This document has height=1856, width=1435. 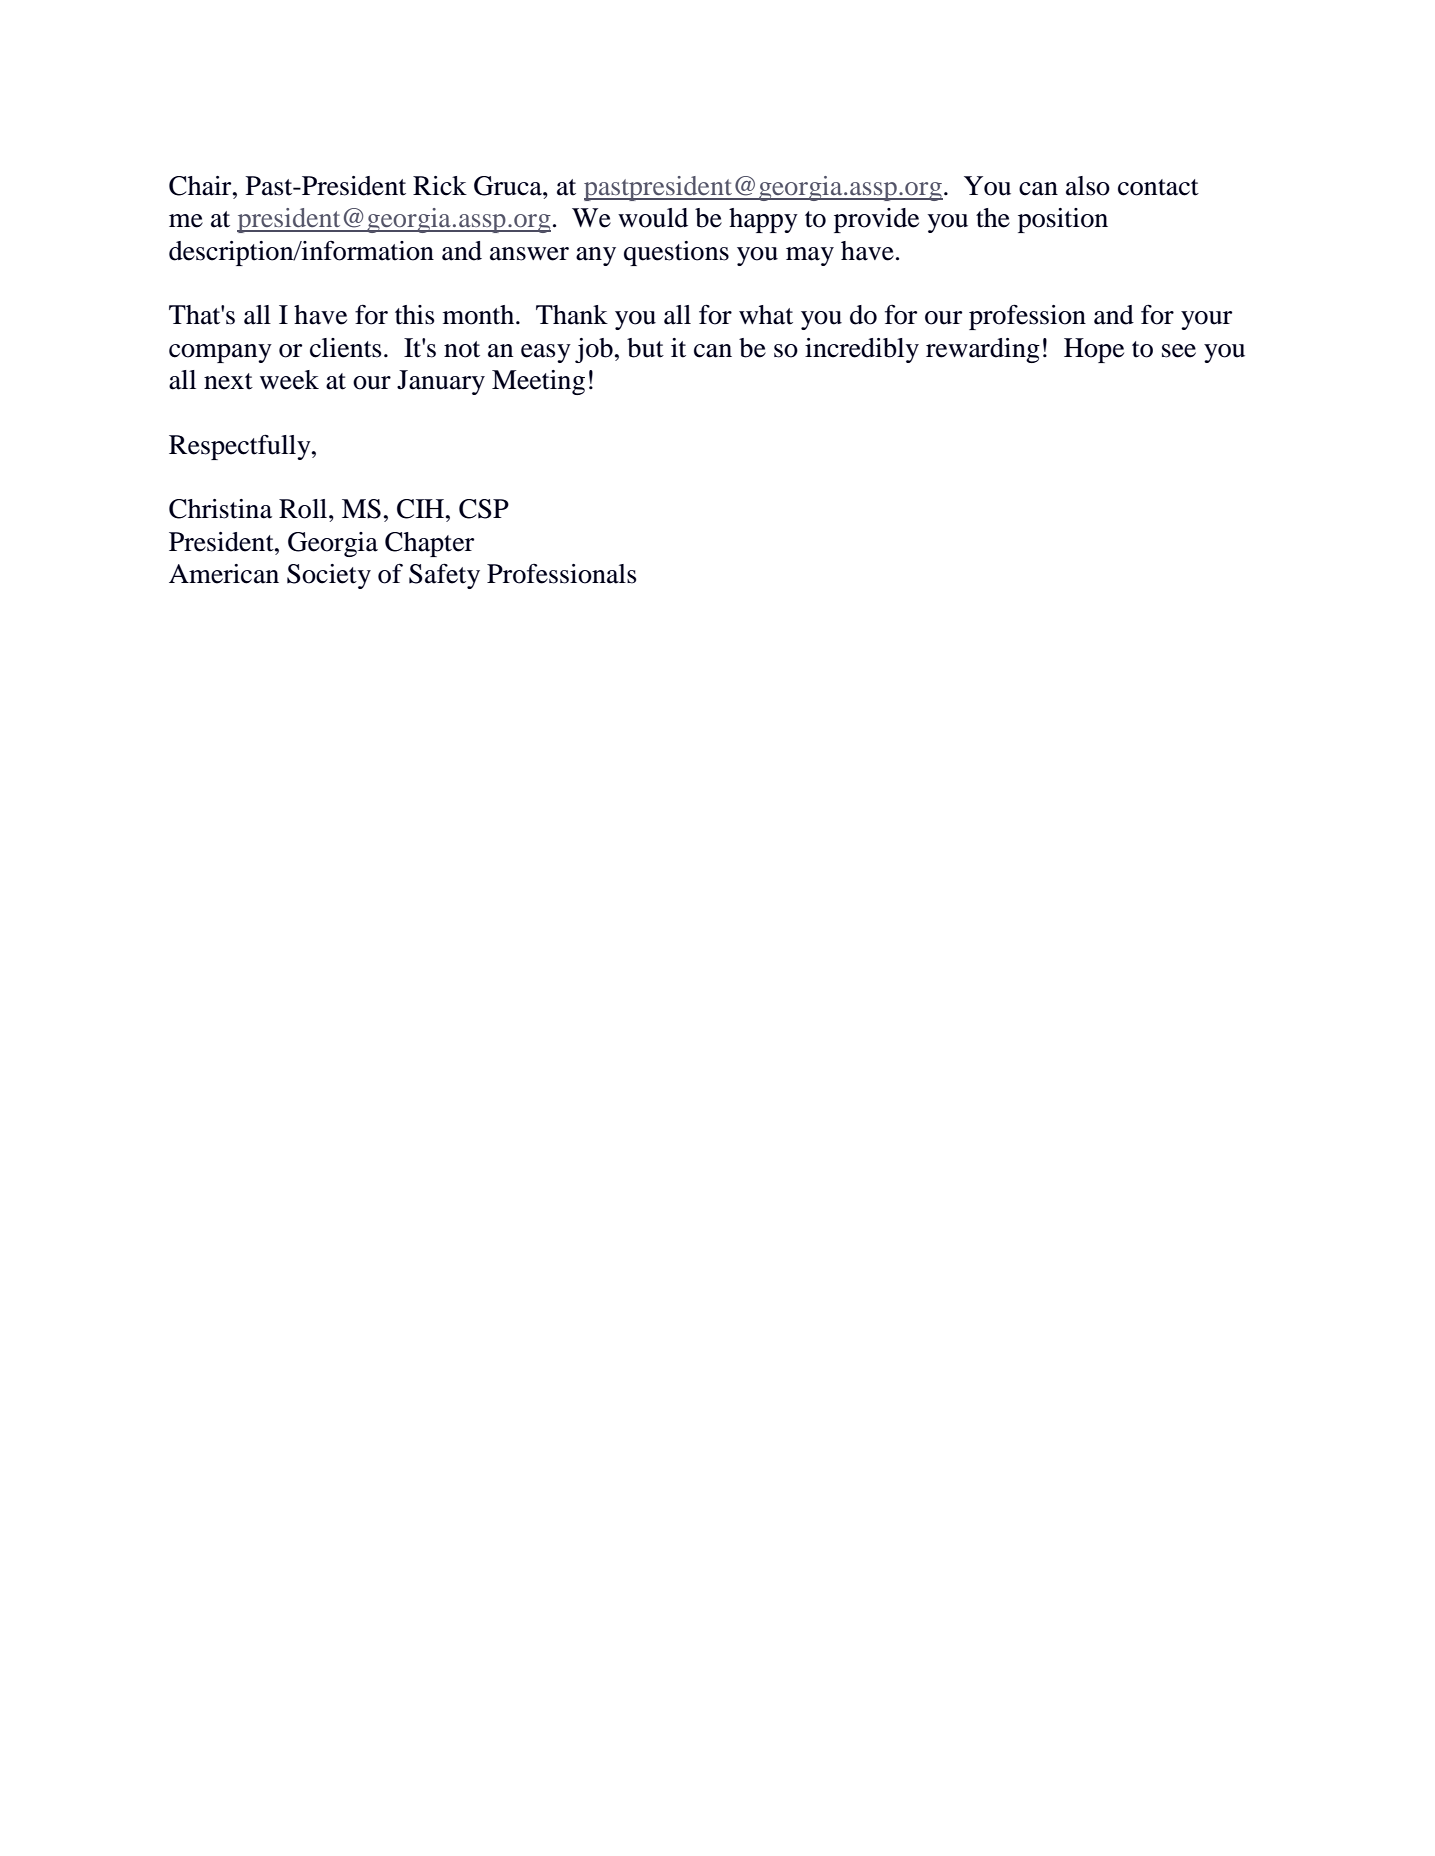 What do you see at coordinates (440, 186) in the document?
I see `Rick` at bounding box center [440, 186].
